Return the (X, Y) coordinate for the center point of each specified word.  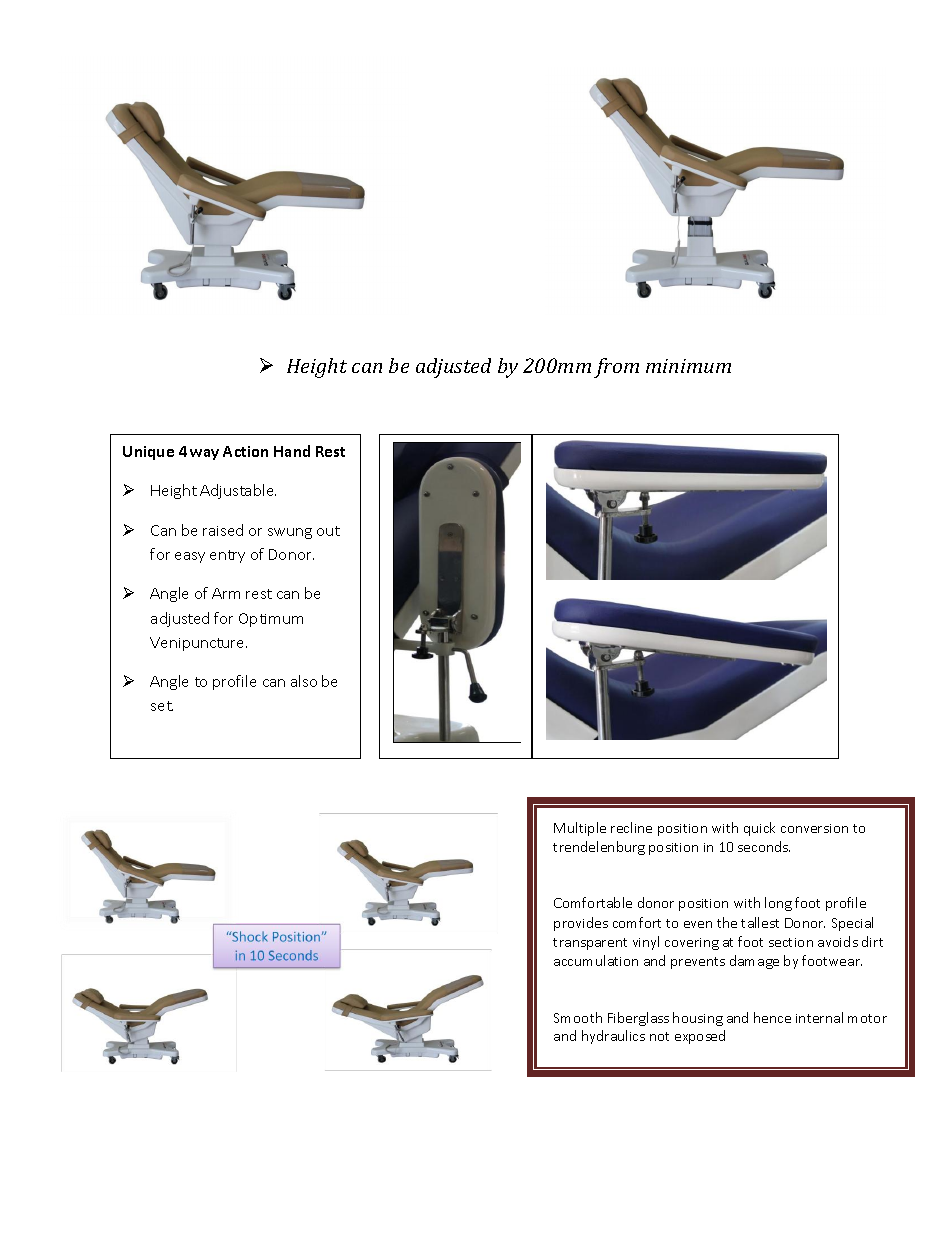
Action (245, 451)
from (616, 368)
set (162, 706)
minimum (688, 366)
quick (759, 829)
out (328, 531)
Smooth (578, 1017)
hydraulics (613, 1037)
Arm (226, 593)
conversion (814, 828)
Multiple (580, 829)
